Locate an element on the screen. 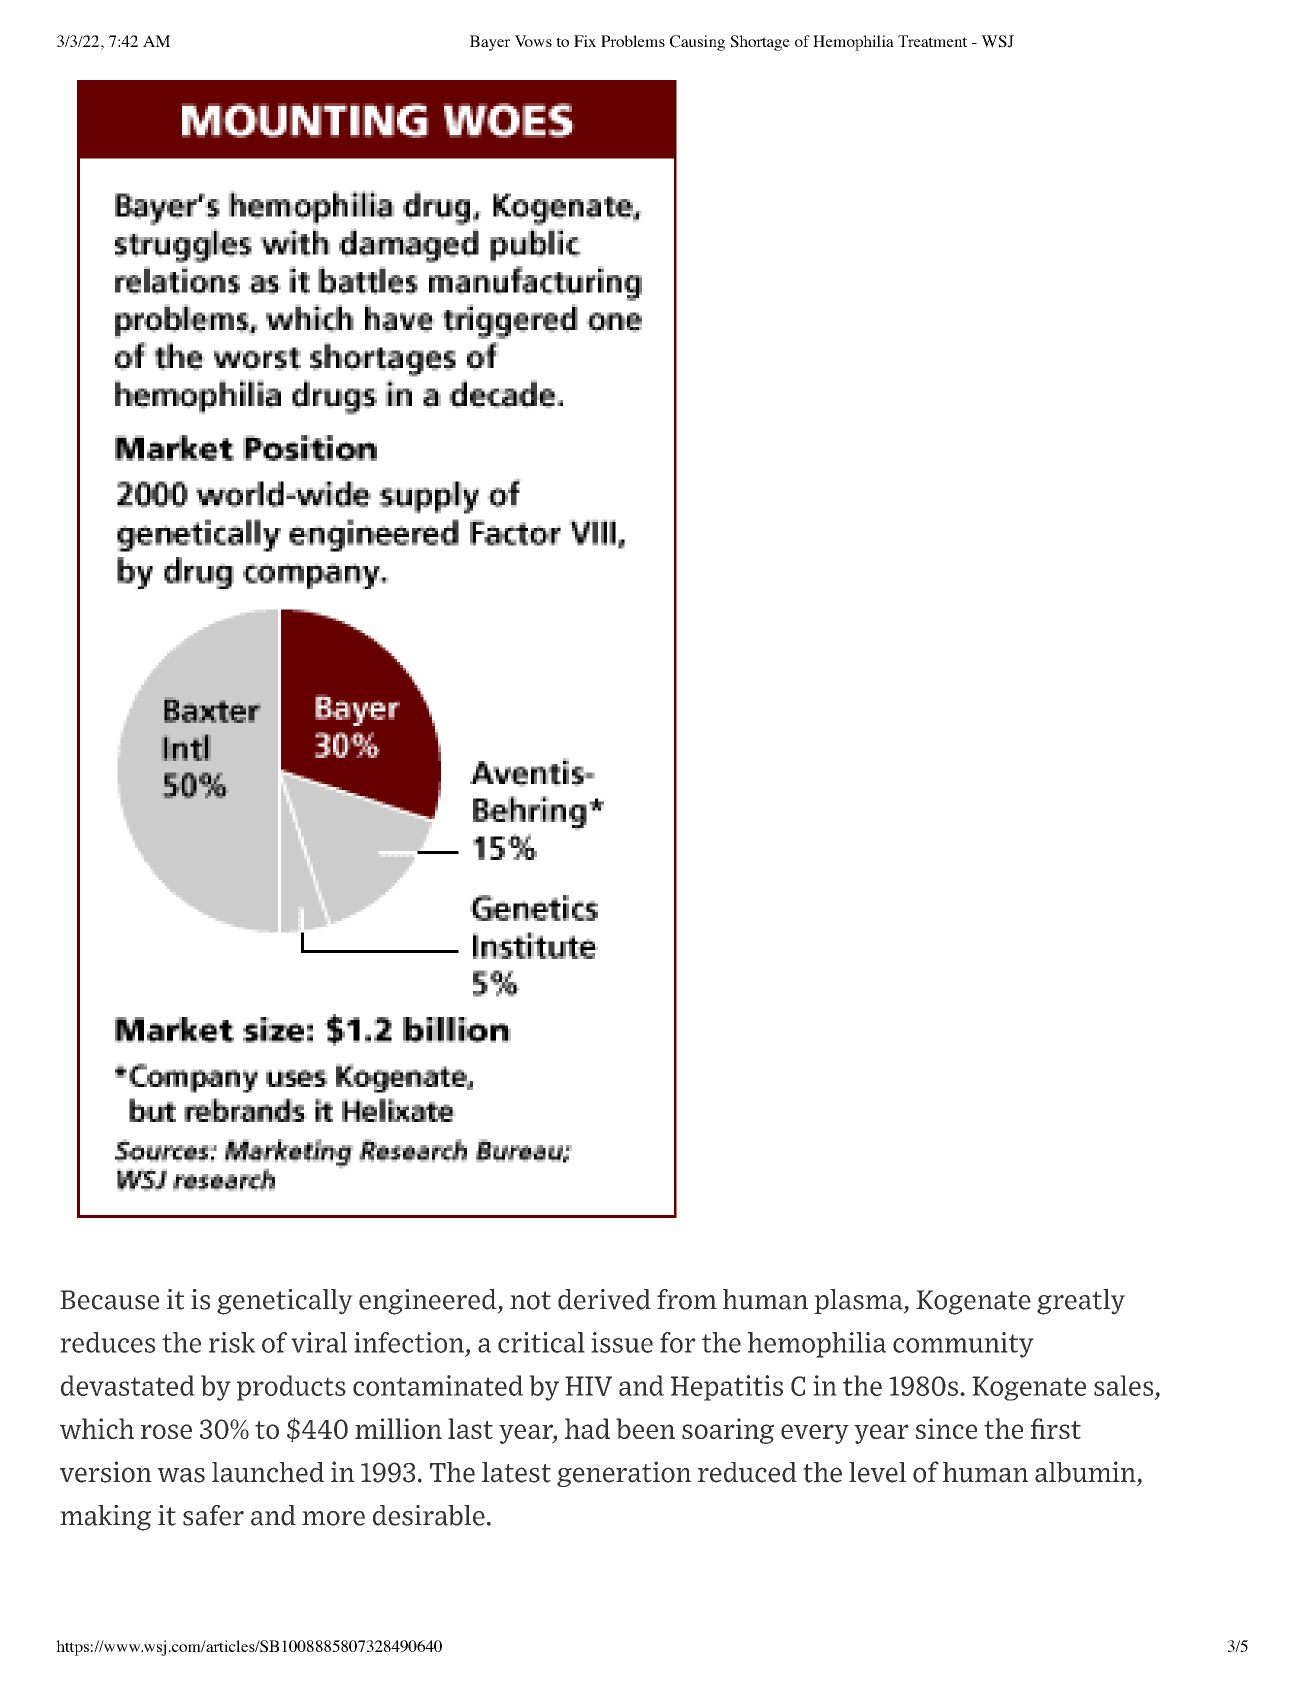 This screenshot has height=1688, width=1305. genetically is located at coordinates (285, 1302).
